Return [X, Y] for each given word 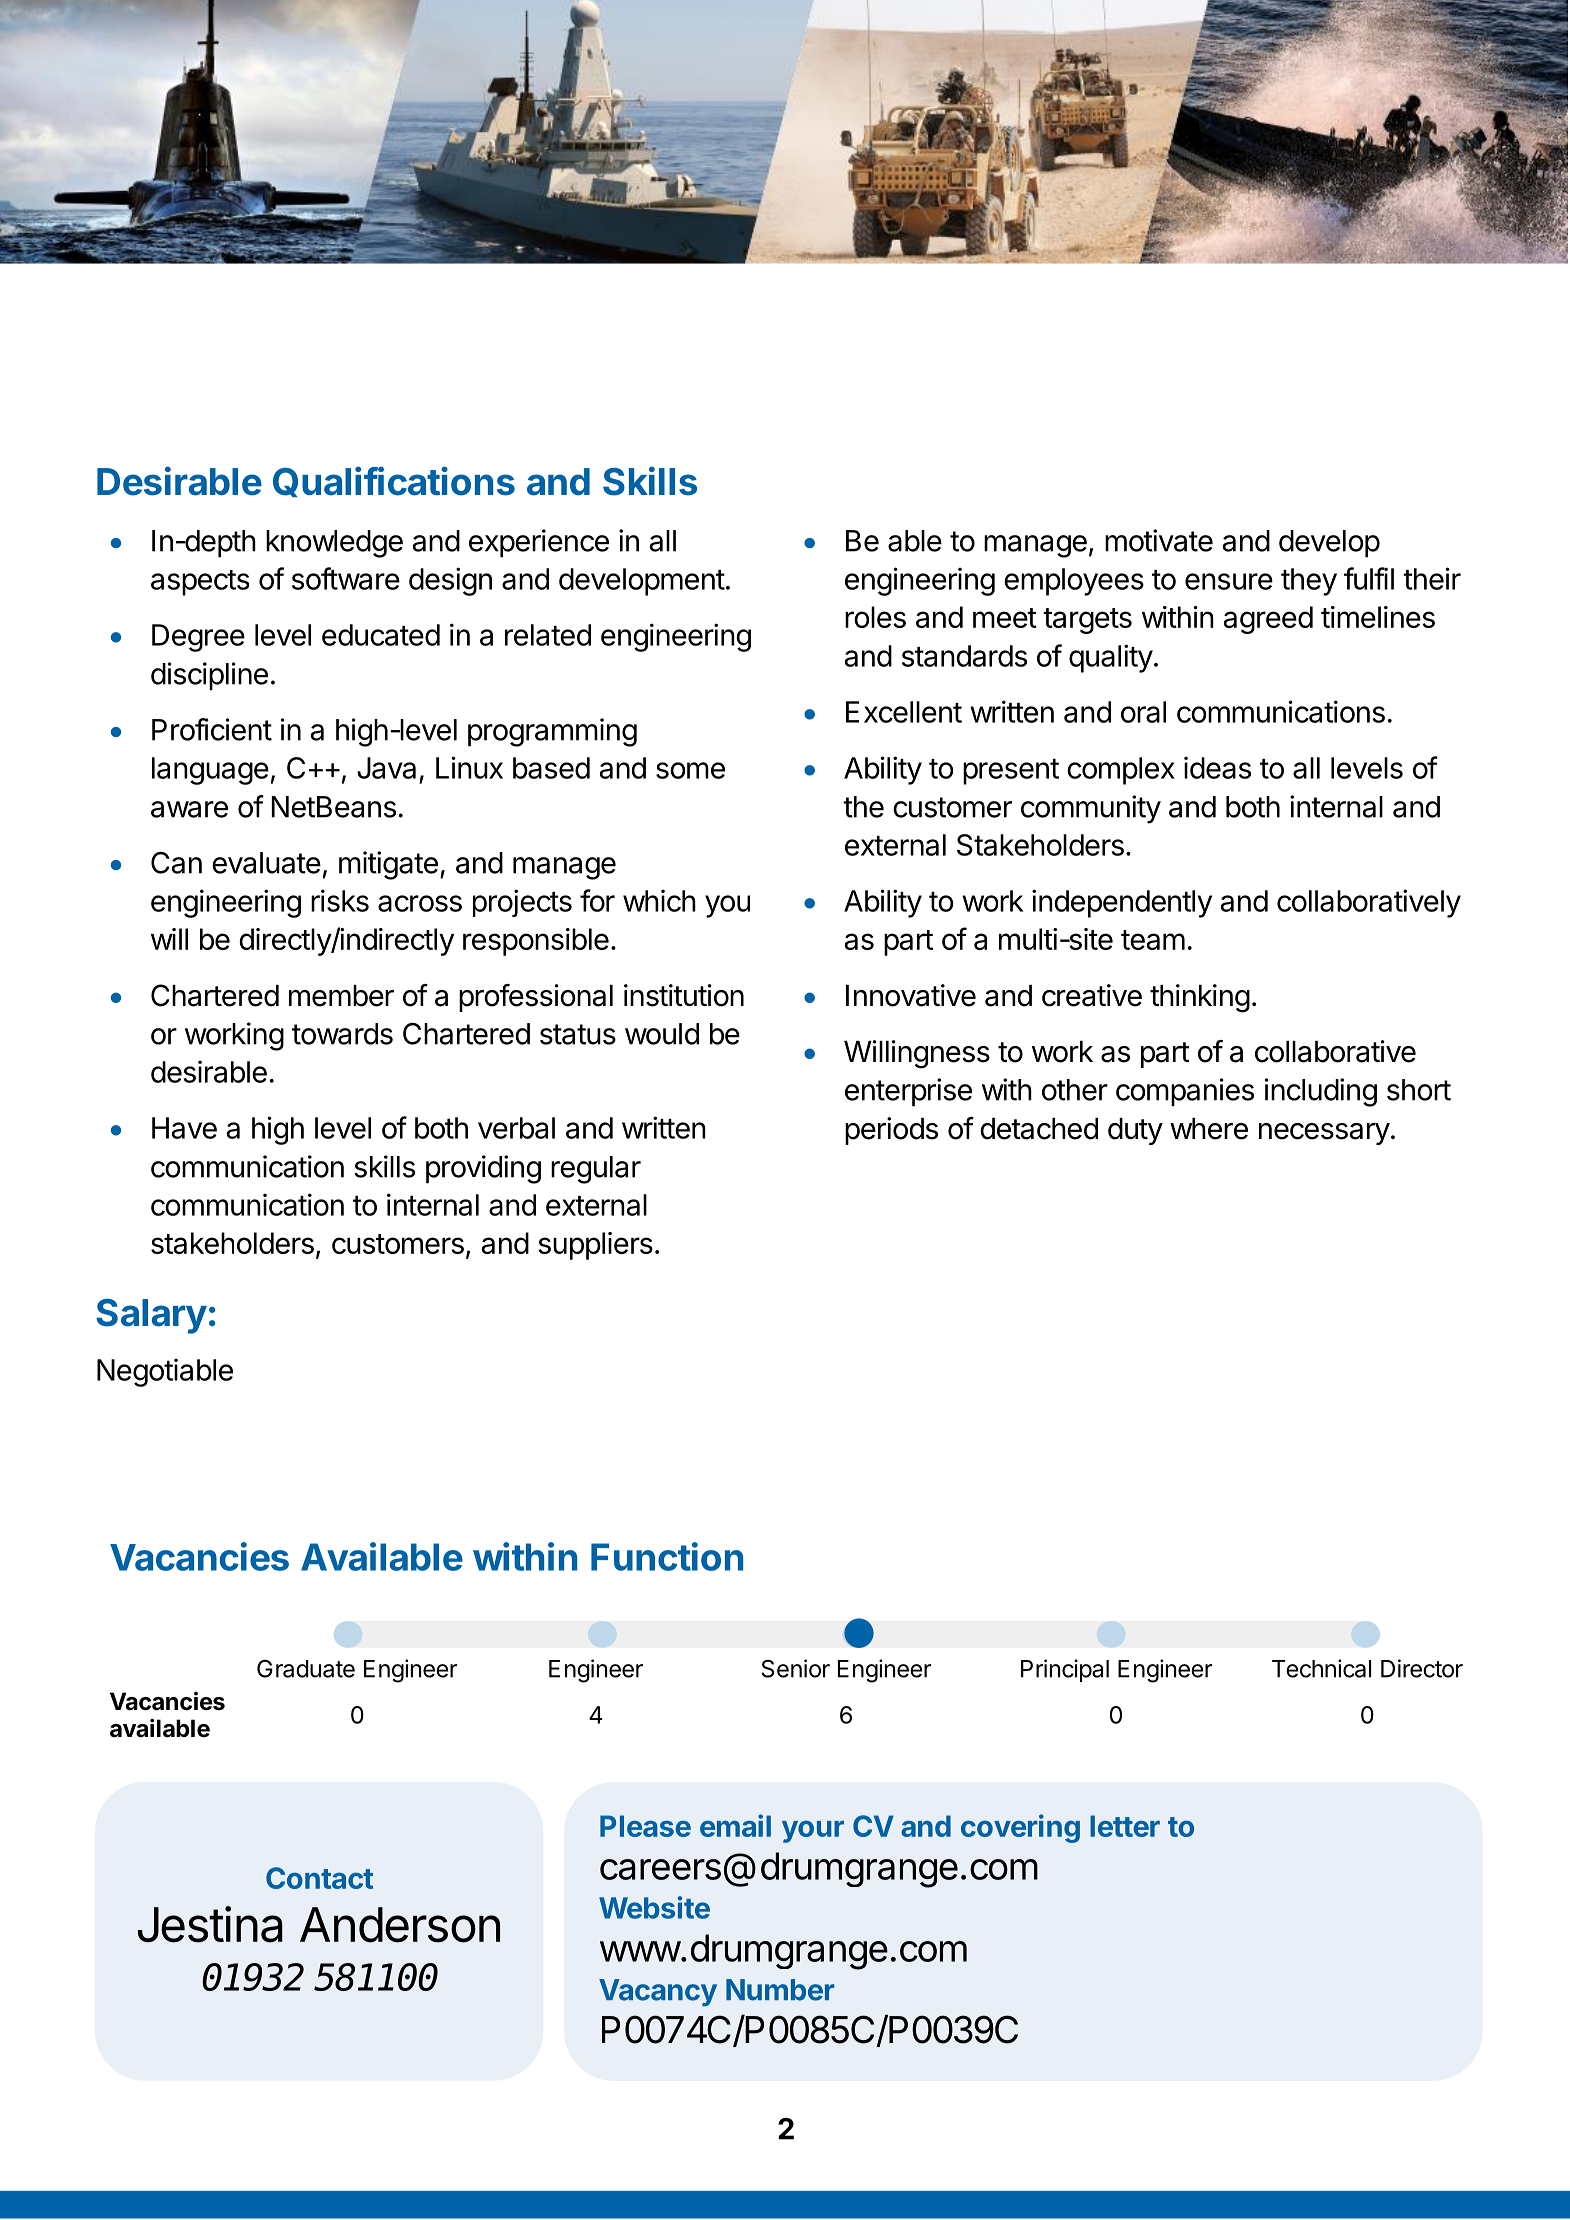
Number [780, 1990]
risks [340, 900]
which [659, 900]
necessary [1324, 1134]
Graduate [306, 1668]
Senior [795, 1668]
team [1153, 940]
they [1309, 582]
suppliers [595, 1246]
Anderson [400, 1925]
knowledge [334, 544]
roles [875, 617]
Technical [1321, 1668]
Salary [151, 1316]
